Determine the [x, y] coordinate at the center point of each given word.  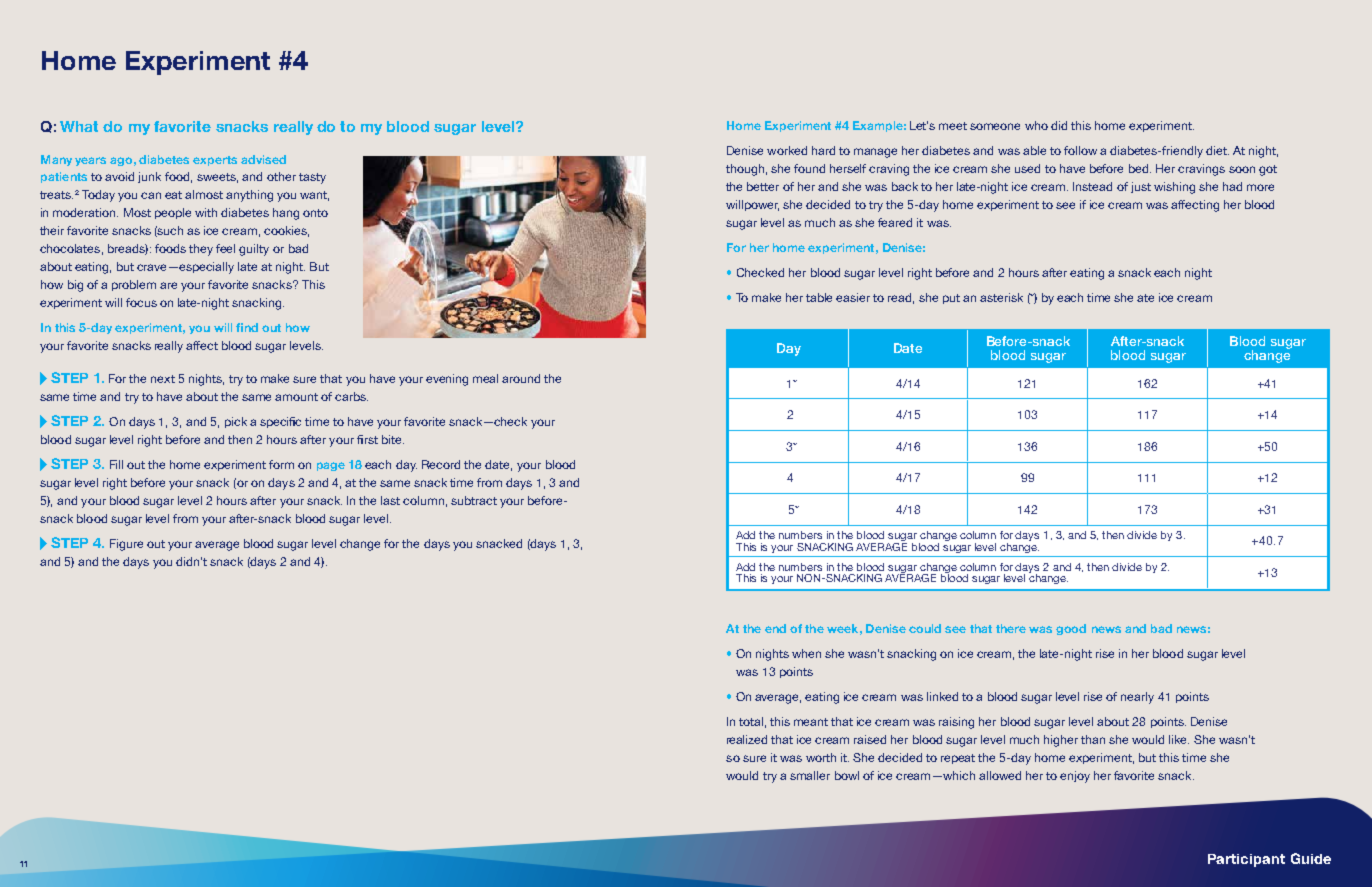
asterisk [1001, 297]
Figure [126, 545]
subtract [474, 500]
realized [747, 739]
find [247, 327]
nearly [1137, 698]
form [281, 464]
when [806, 653]
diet [1217, 150]
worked [787, 150]
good [1071, 629]
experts [215, 161]
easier [853, 297]
